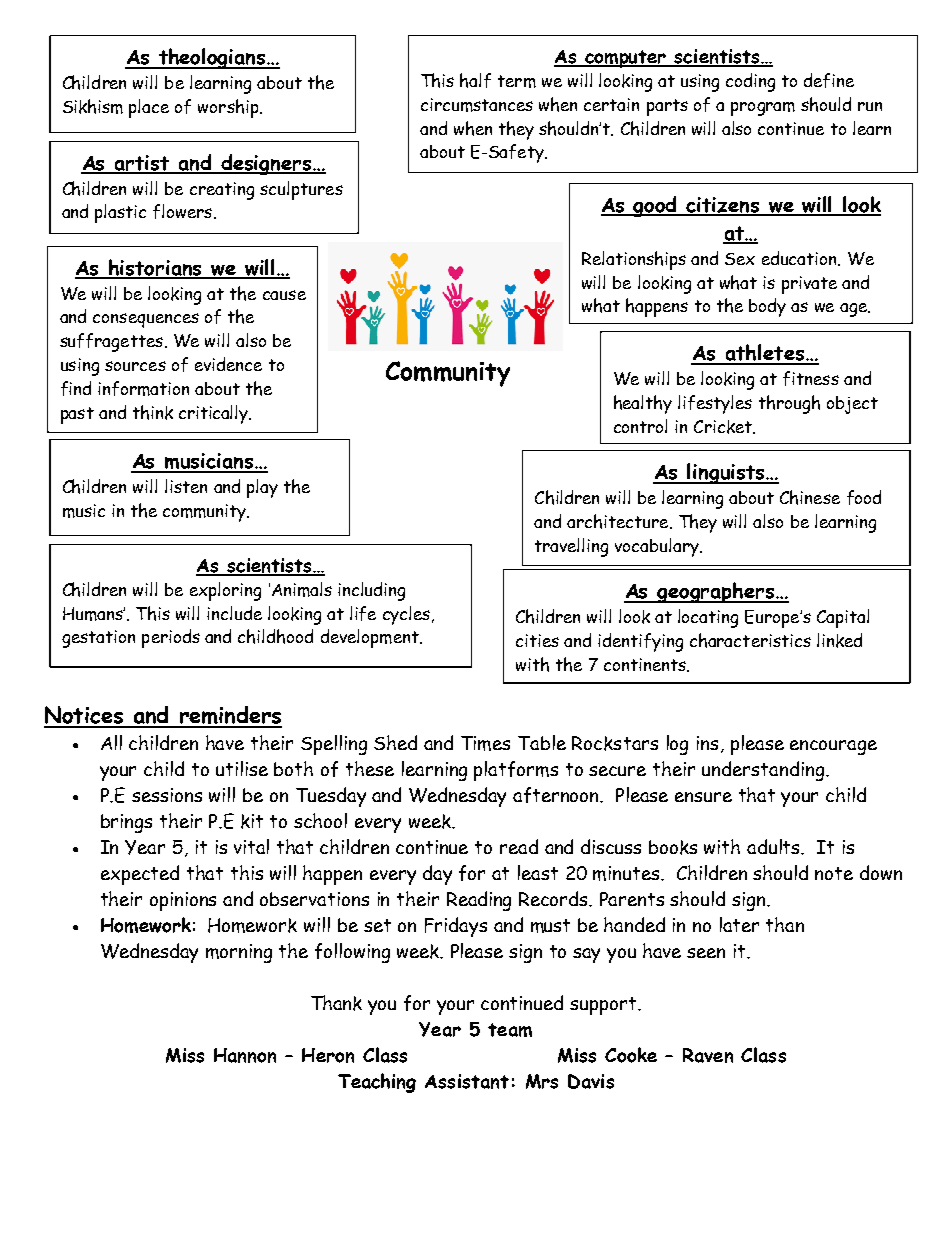 The height and width of the screenshot is (1233, 952). Describe the element at coordinates (809, 285) in the screenshot. I see `private` at that location.
